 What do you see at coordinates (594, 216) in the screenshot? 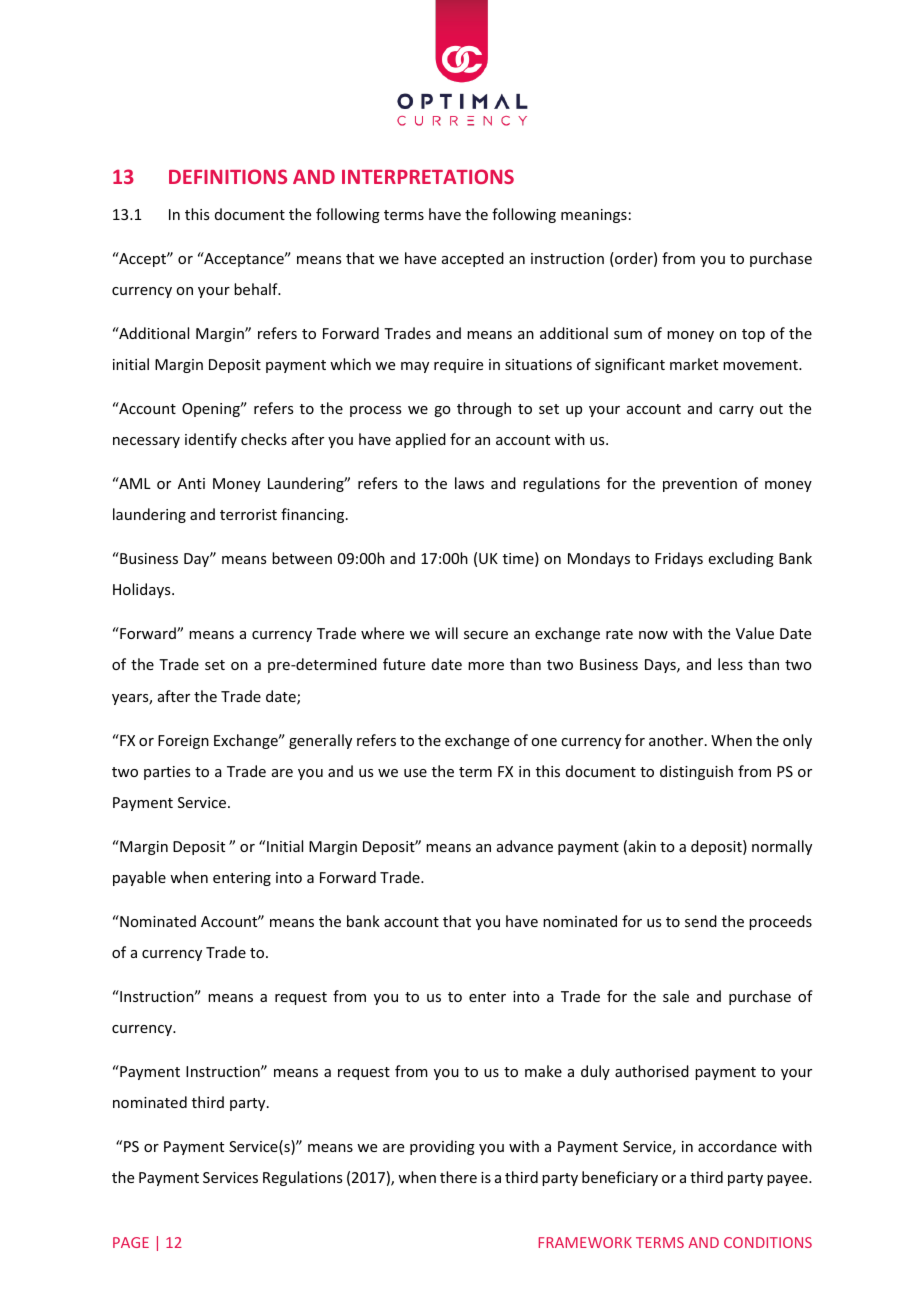
I see `meanings` at bounding box center [594, 216].
